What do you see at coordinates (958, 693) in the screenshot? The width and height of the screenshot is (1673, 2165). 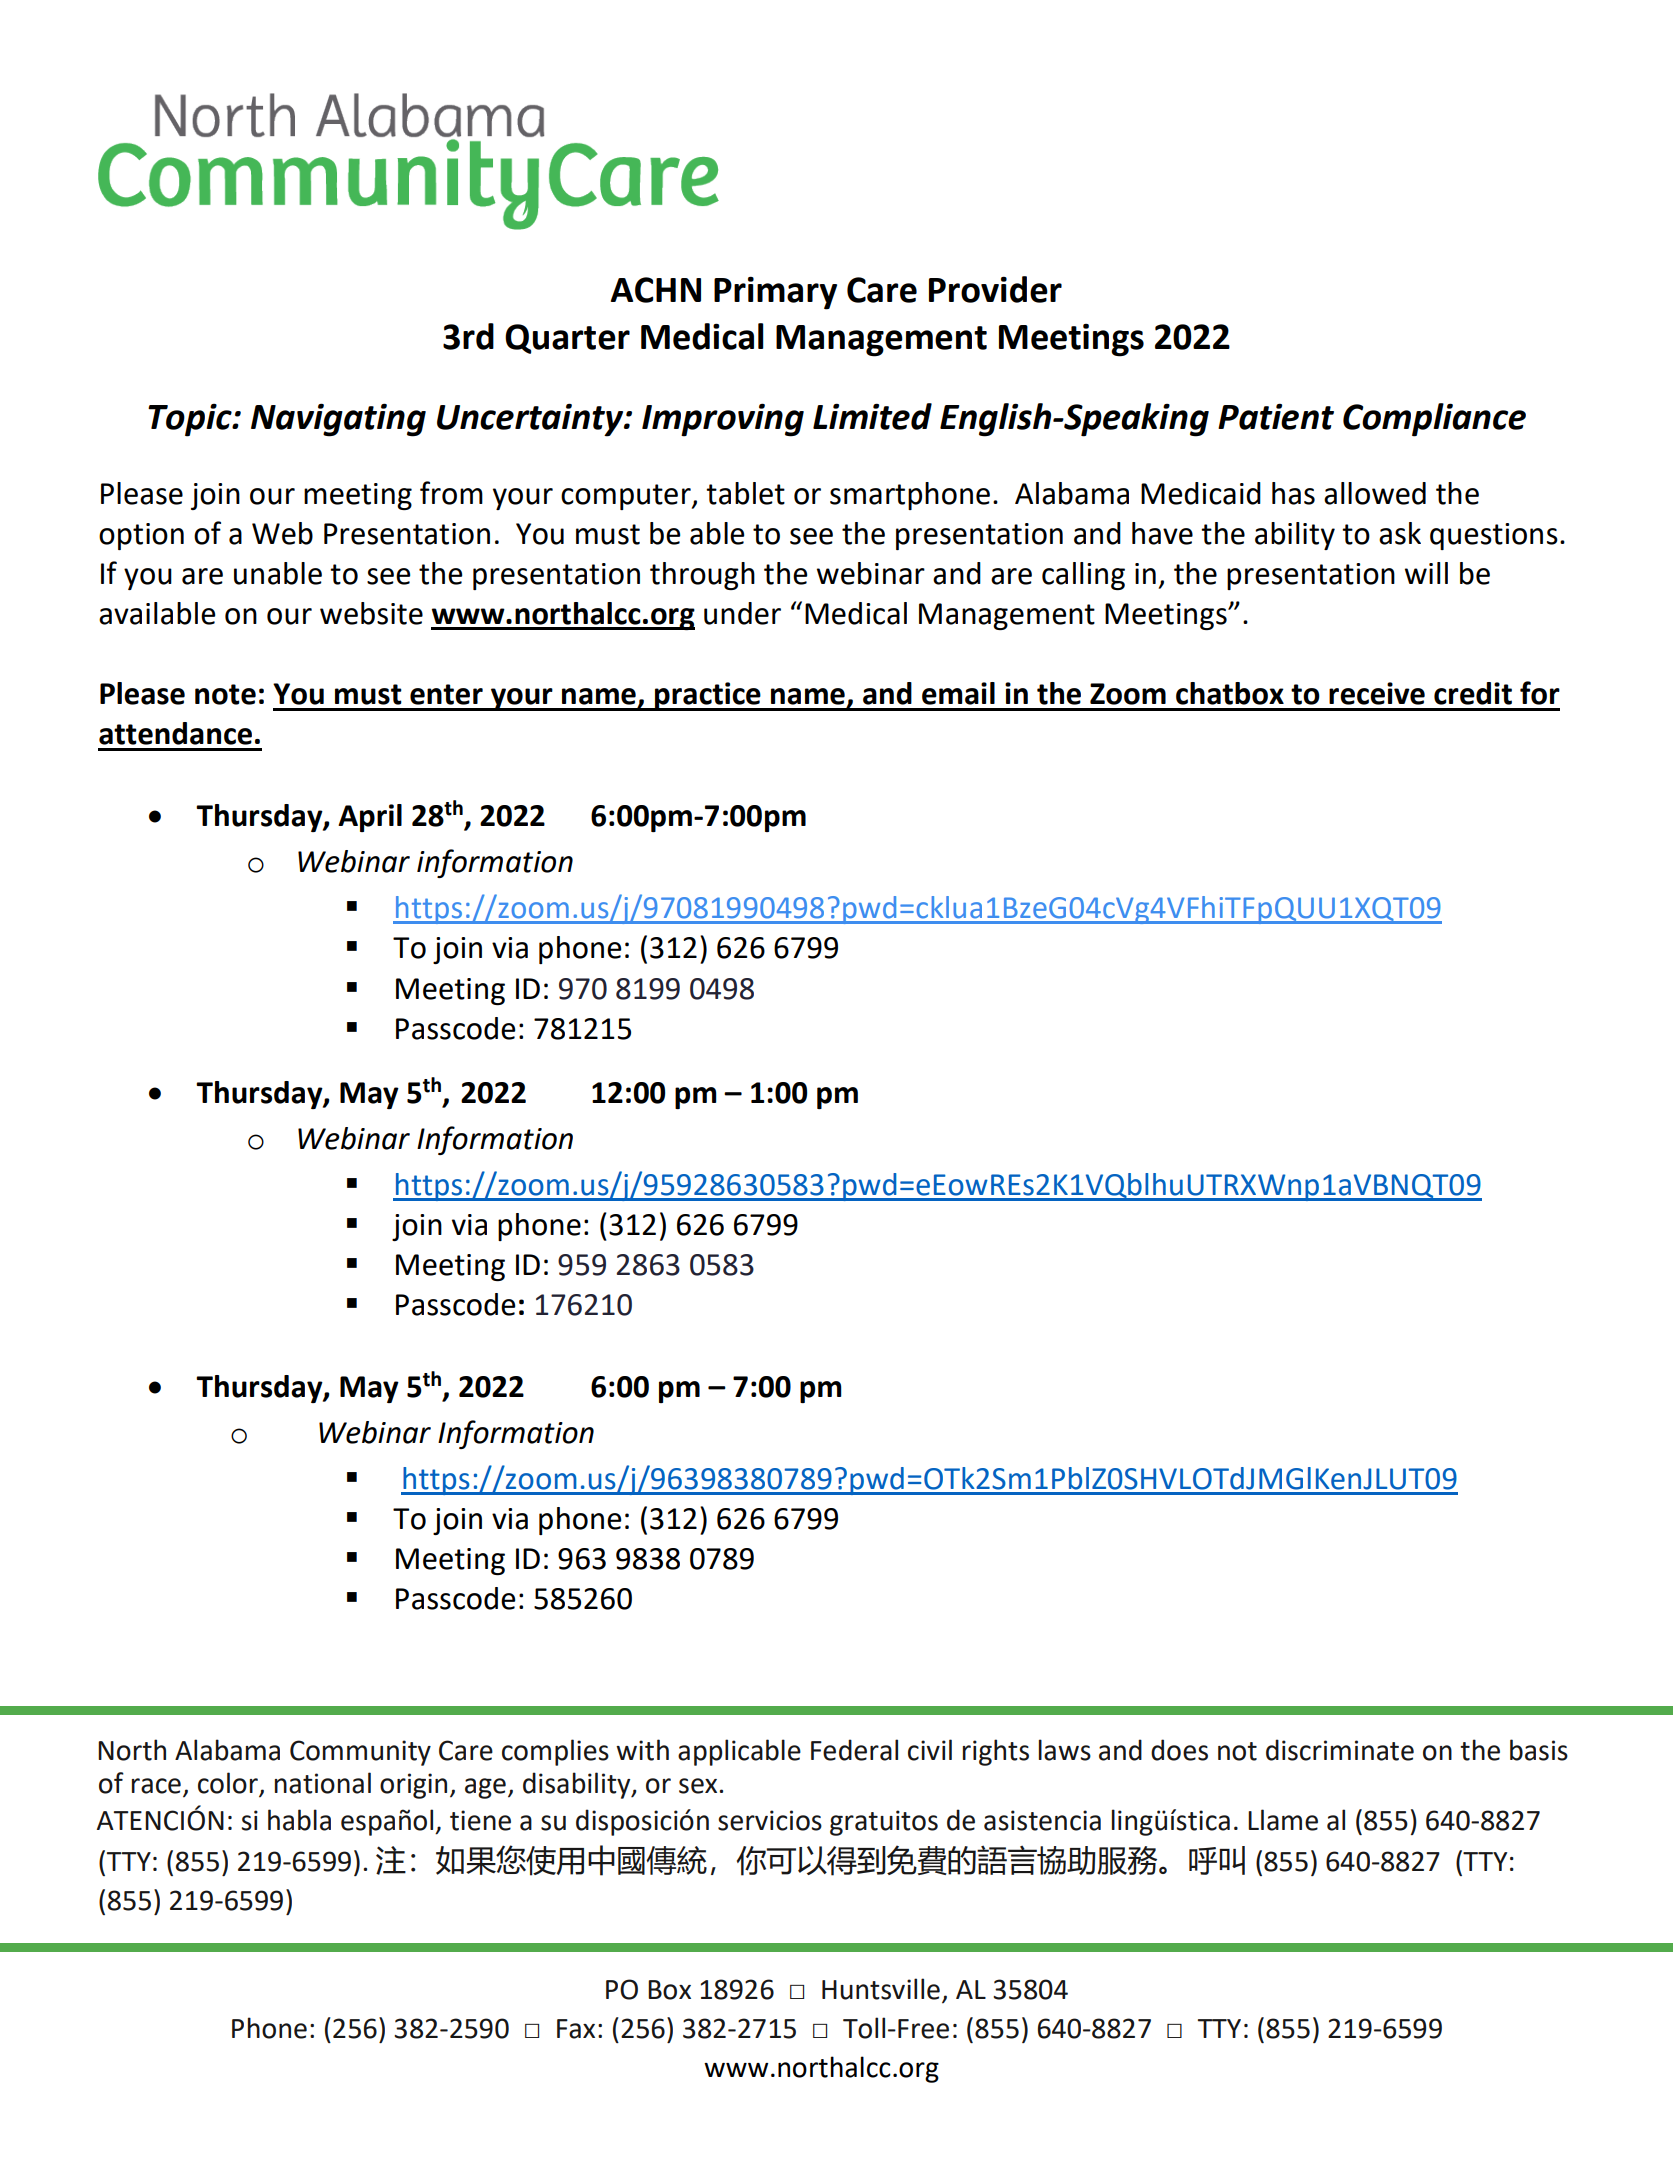 I see `email` at bounding box center [958, 693].
